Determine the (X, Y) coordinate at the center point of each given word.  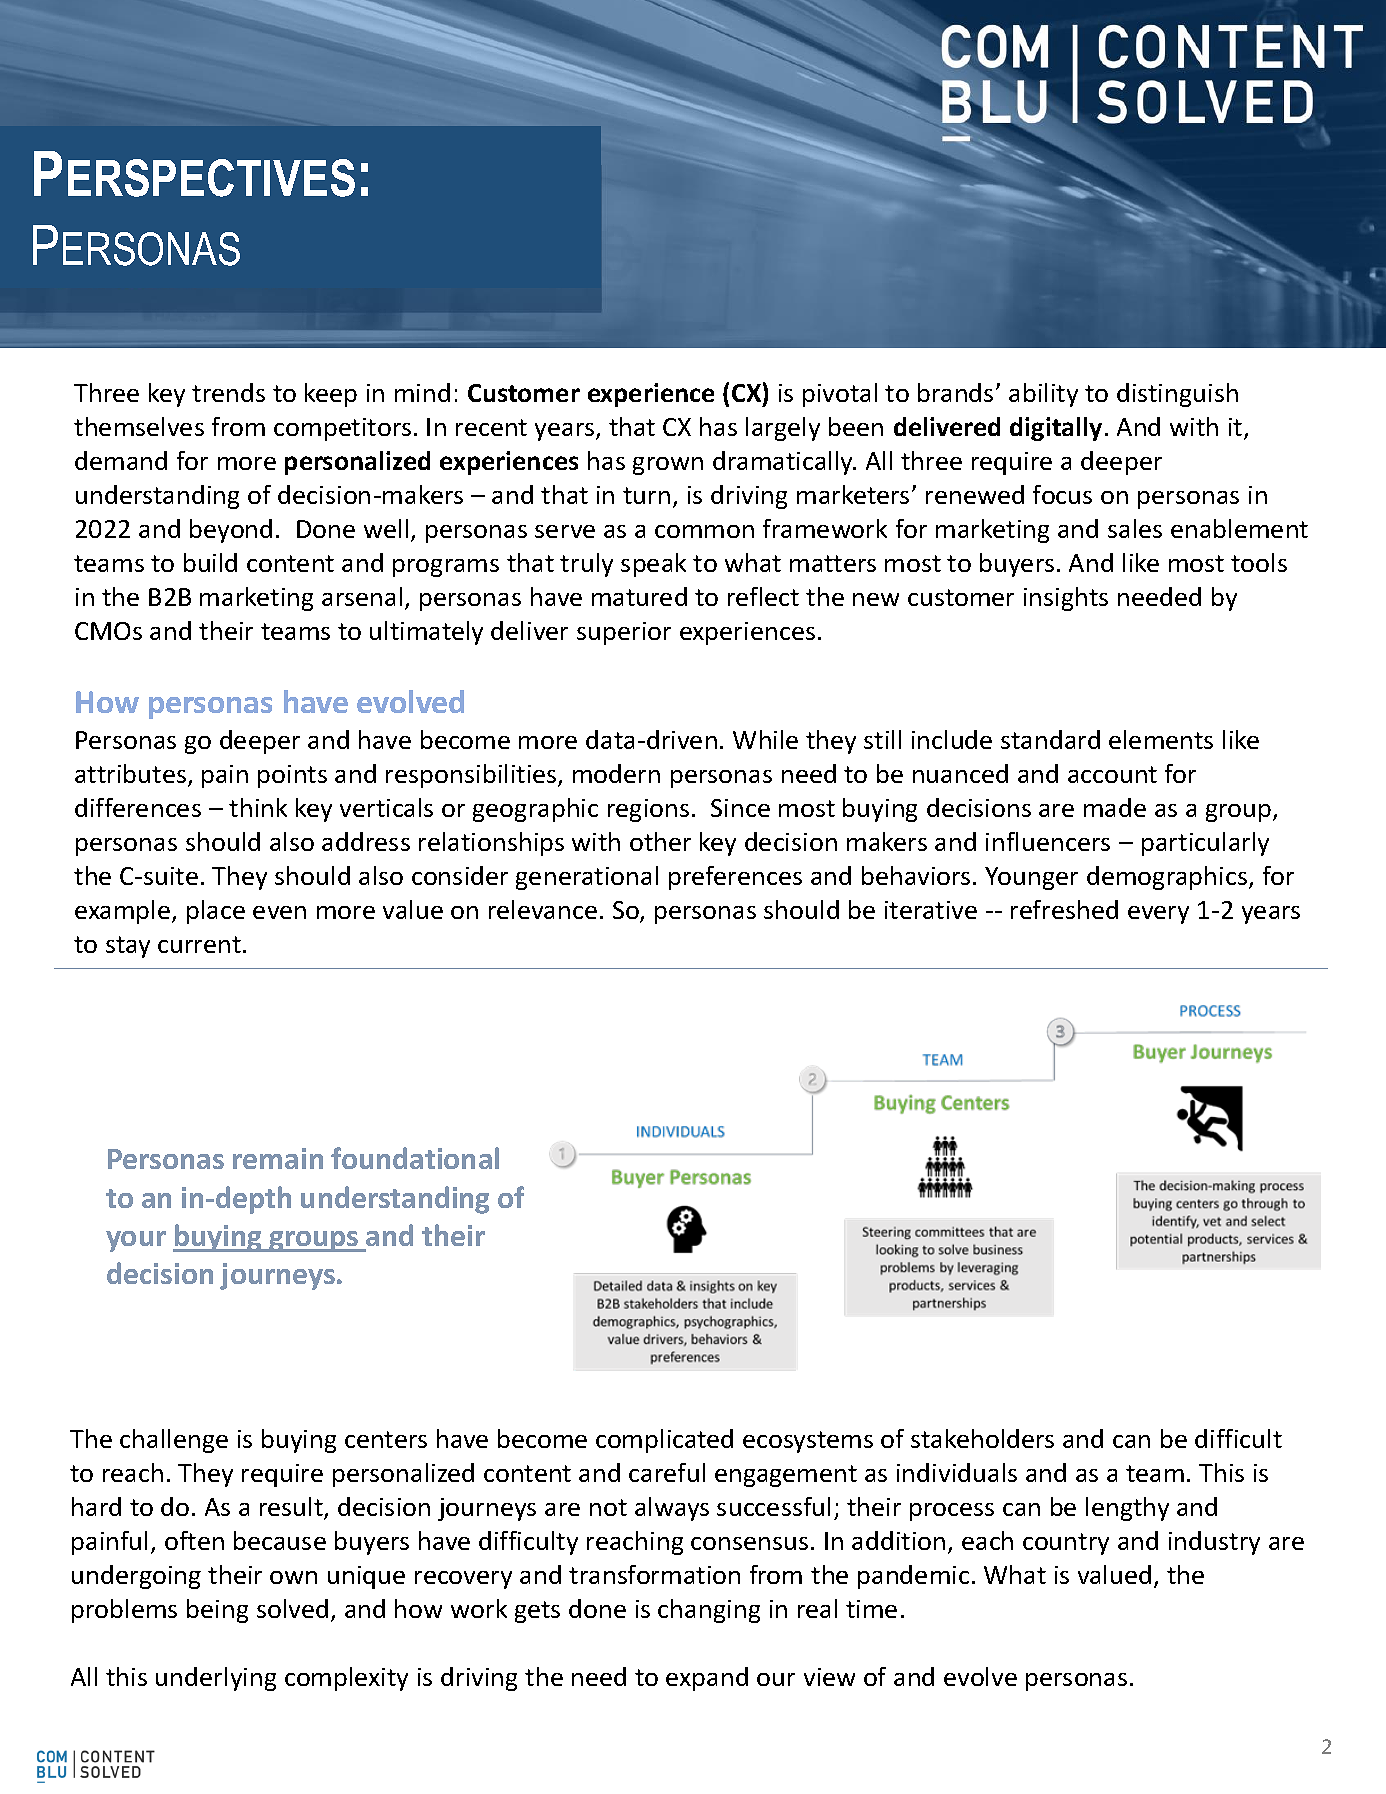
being (217, 1611)
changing (709, 1611)
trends (228, 392)
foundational (415, 1158)
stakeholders (982, 1438)
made (1115, 807)
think (258, 807)
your (136, 1241)
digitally (1056, 429)
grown (668, 466)
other (660, 841)
